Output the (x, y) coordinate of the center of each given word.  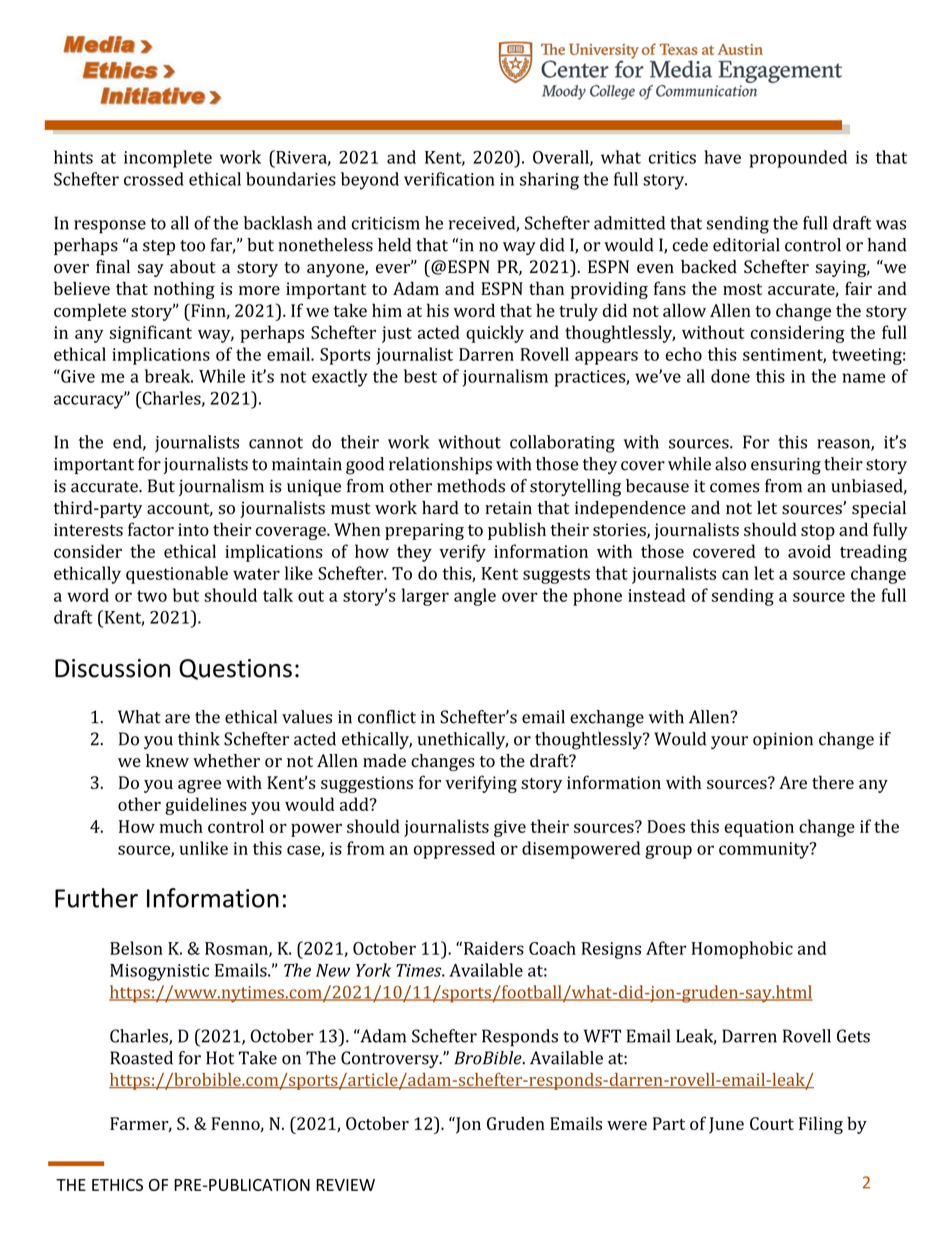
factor (151, 529)
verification (449, 179)
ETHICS (117, 1185)
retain (508, 507)
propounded (798, 159)
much (181, 826)
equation (759, 828)
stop (818, 532)
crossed (154, 179)
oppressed (454, 850)
